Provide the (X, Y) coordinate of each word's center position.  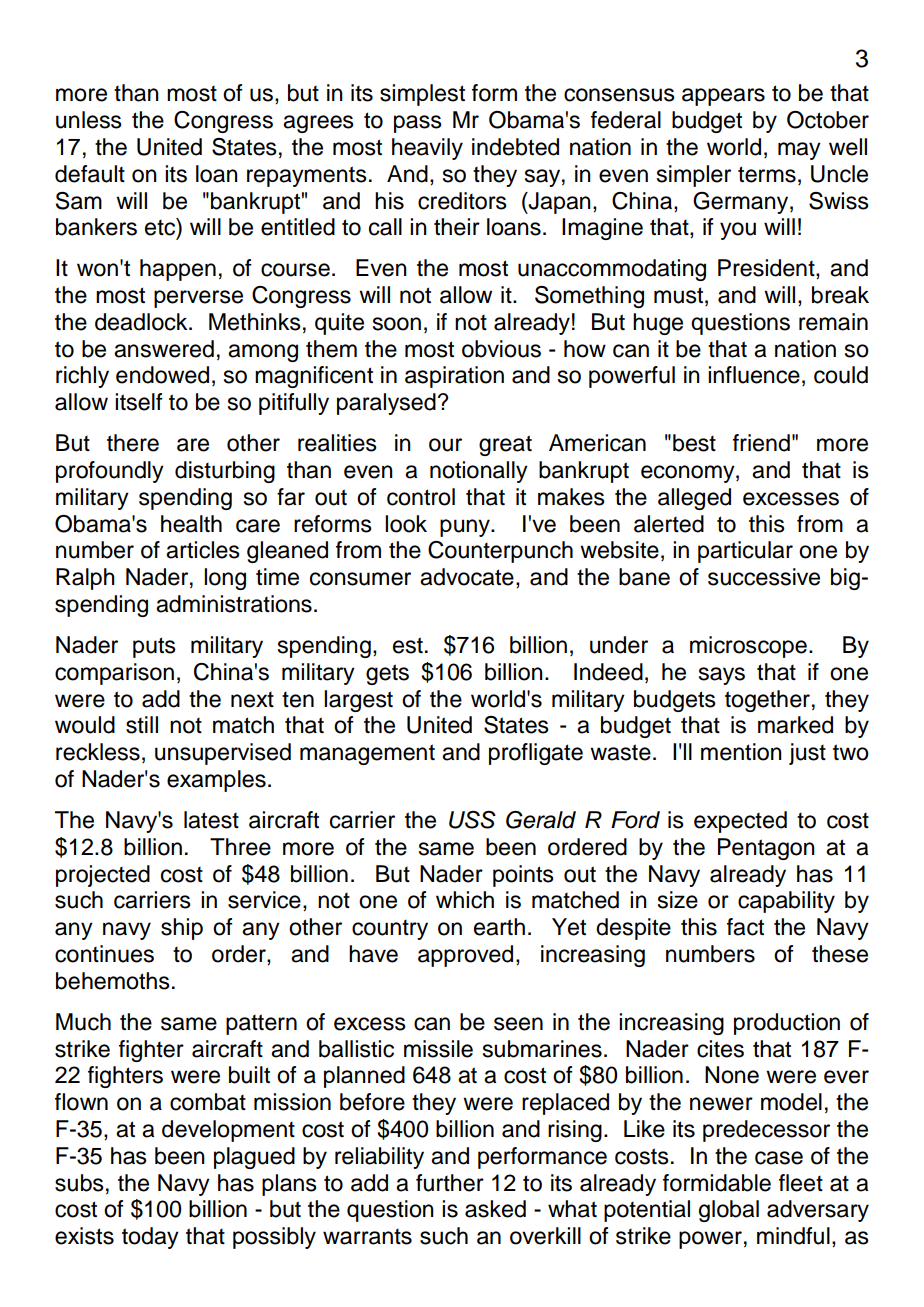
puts (154, 647)
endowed (162, 375)
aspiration (454, 377)
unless (89, 120)
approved (465, 956)
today (150, 1238)
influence (754, 375)
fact (745, 927)
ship (182, 929)
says (722, 676)
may (799, 151)
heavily (427, 149)
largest (358, 701)
